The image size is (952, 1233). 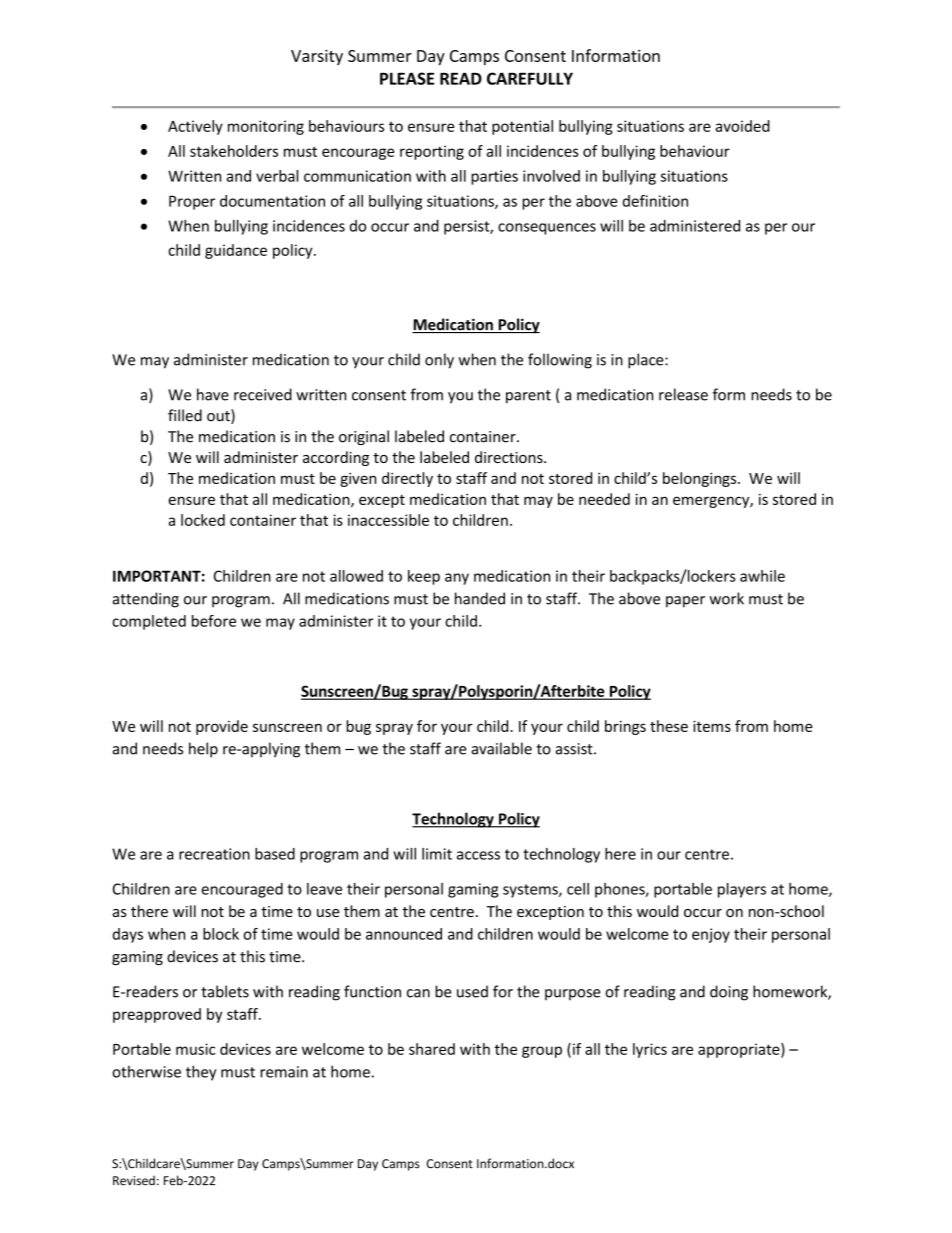 I want to click on Actively, so click(x=195, y=127).
